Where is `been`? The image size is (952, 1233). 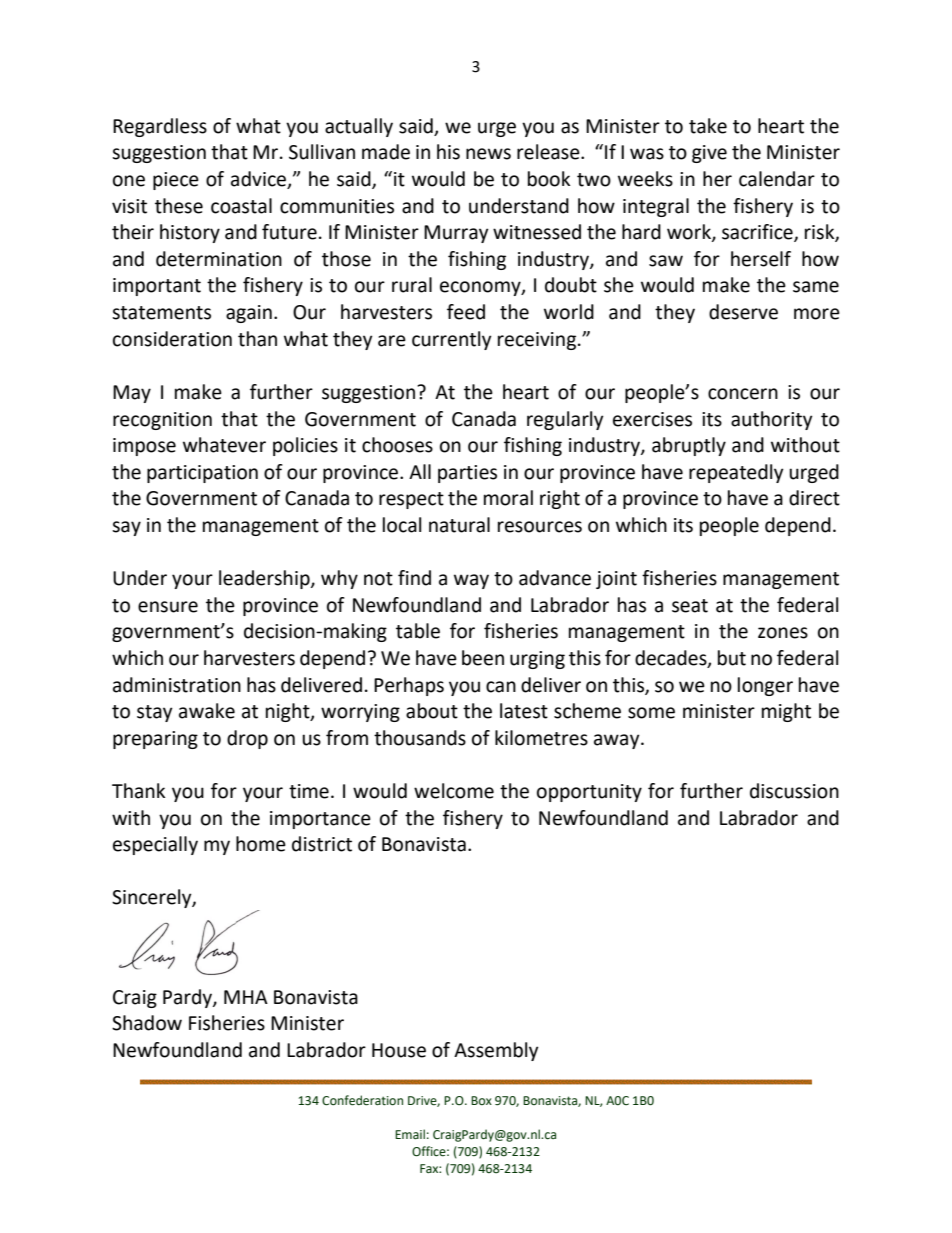
been is located at coordinates (483, 658).
